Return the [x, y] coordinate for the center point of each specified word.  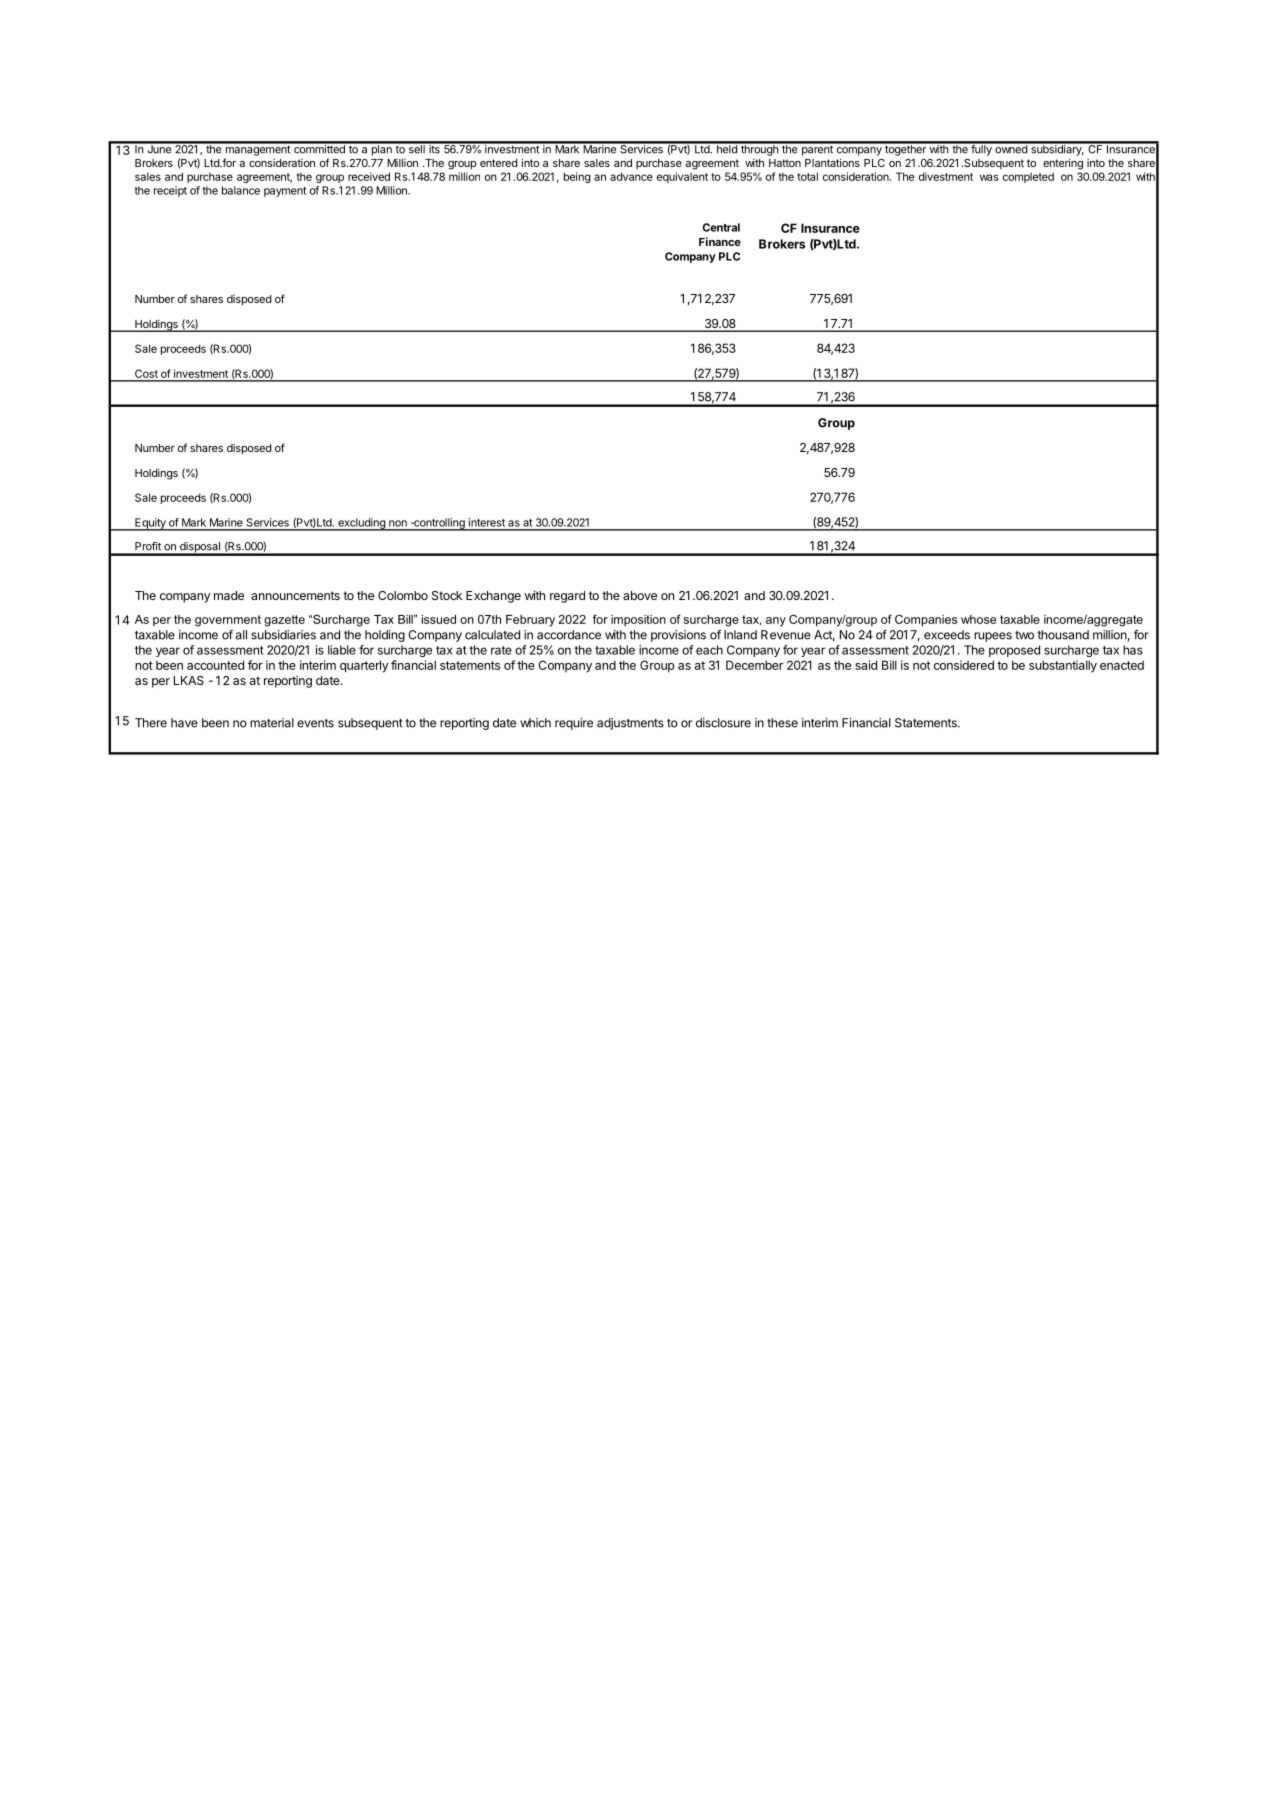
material [272, 723]
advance [631, 176]
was [989, 177]
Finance [720, 241]
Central [721, 227]
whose [978, 619]
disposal [199, 548]
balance [241, 190]
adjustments [630, 724]
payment [285, 192]
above [640, 595]
